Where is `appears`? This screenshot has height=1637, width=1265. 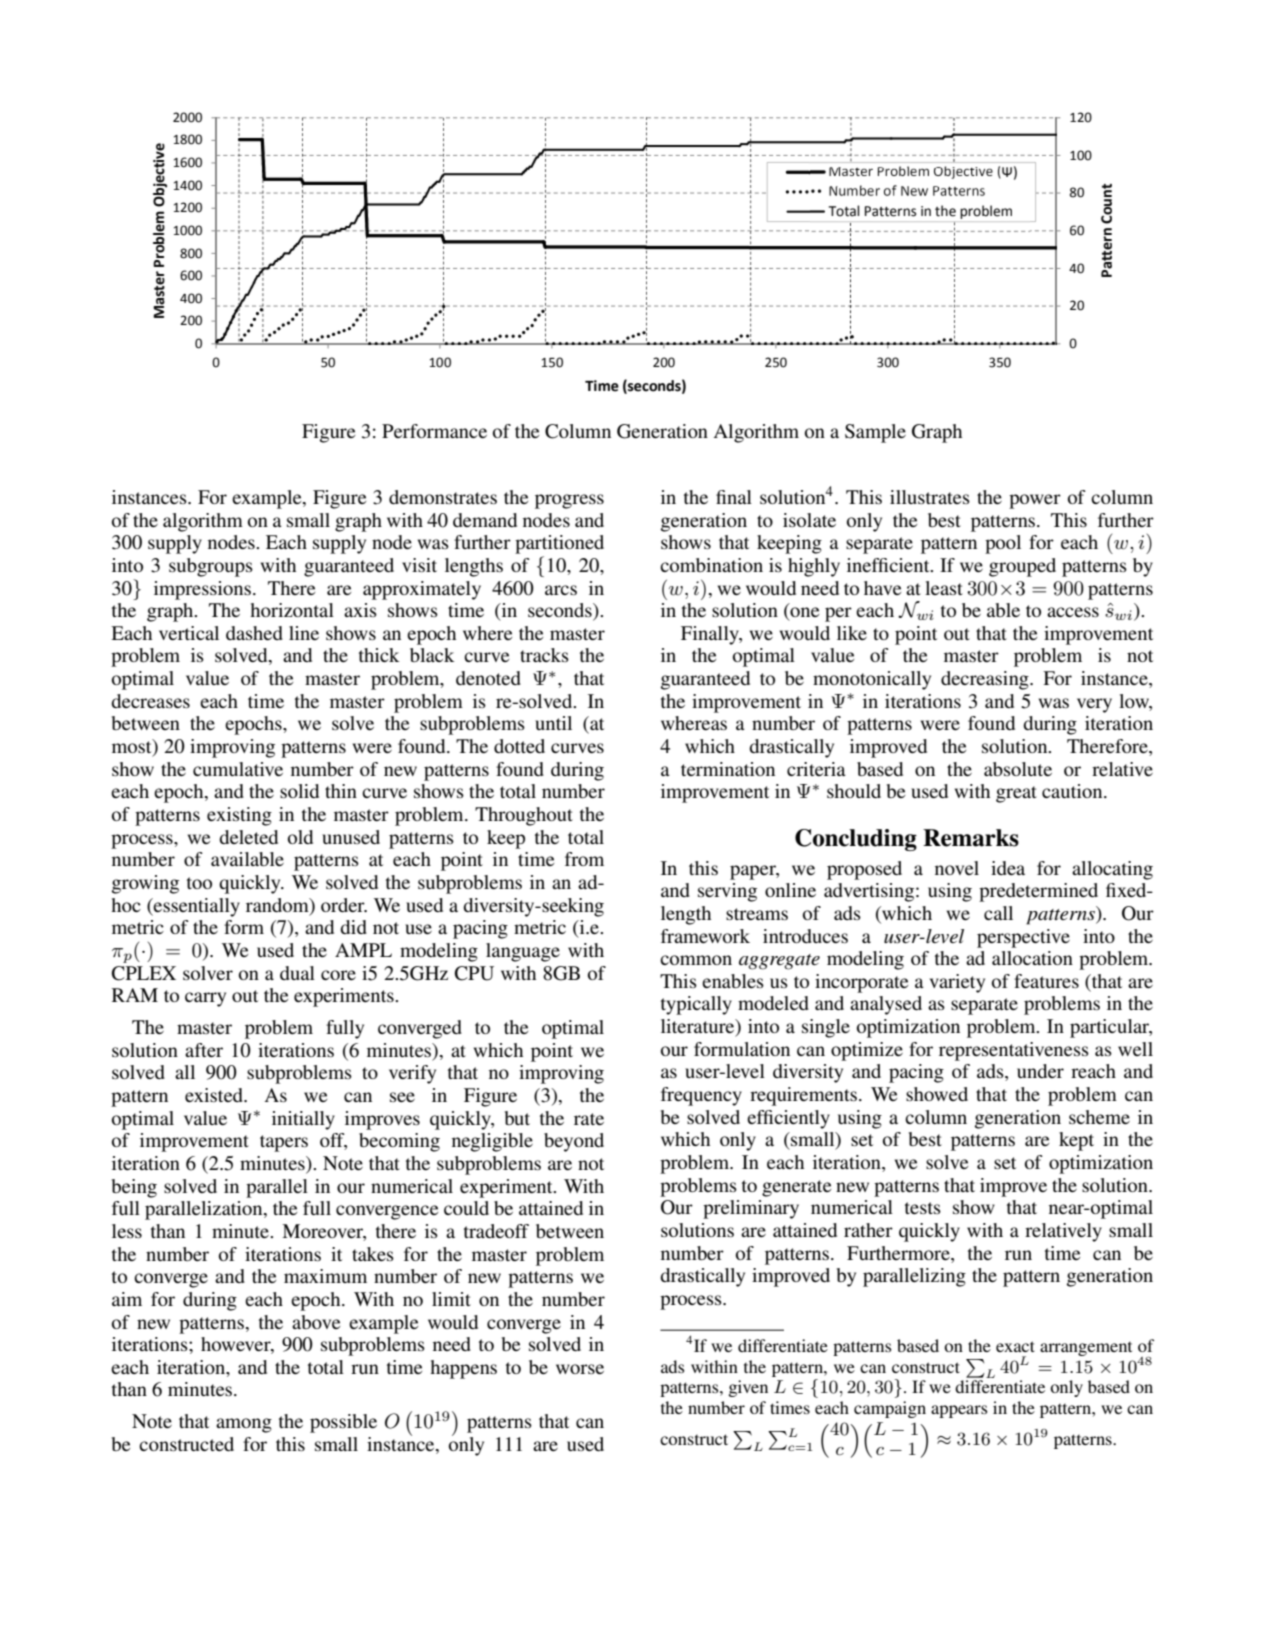 appears is located at coordinates (959, 1411).
